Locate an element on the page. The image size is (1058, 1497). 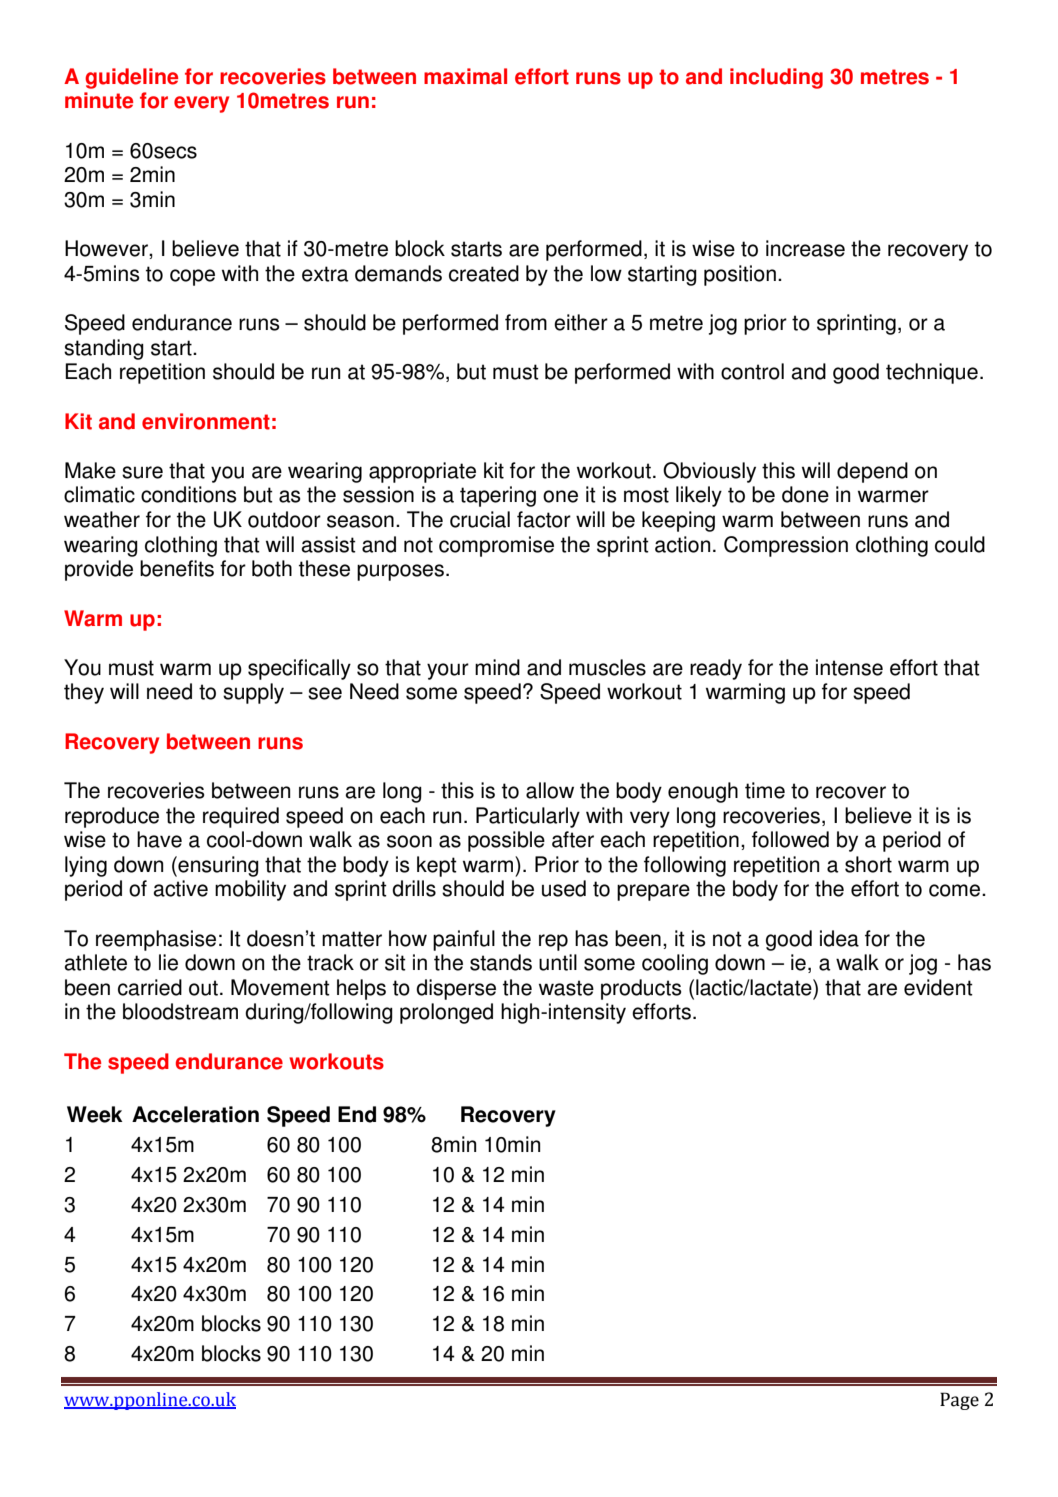
maximal is located at coordinates (465, 76).
